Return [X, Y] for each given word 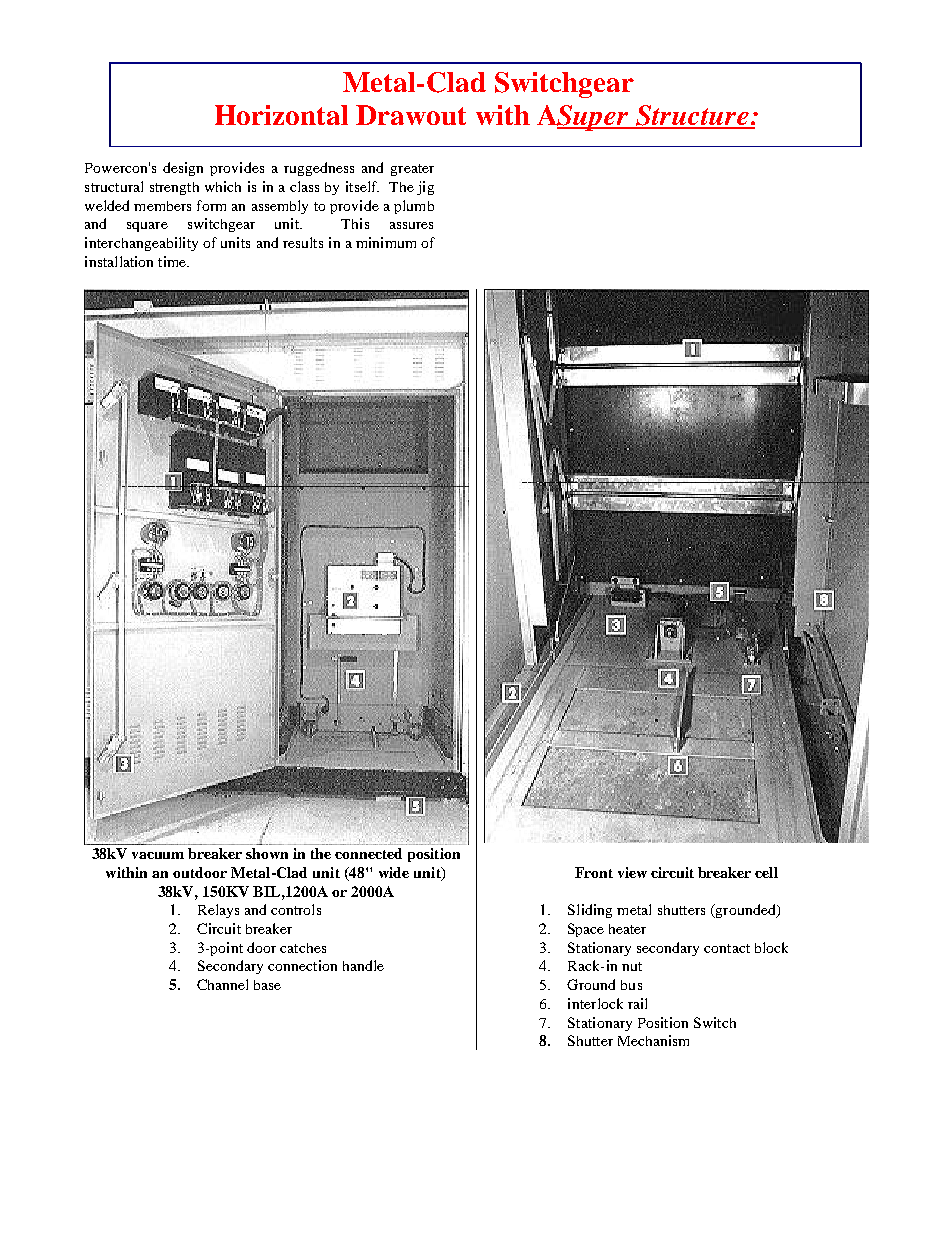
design [183, 169]
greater [412, 170]
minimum [386, 242]
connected [368, 853]
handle [363, 965]
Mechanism [653, 1040]
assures [411, 225]
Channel [222, 984]
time [173, 261]
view [632, 872]
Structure [692, 116]
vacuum [158, 855]
